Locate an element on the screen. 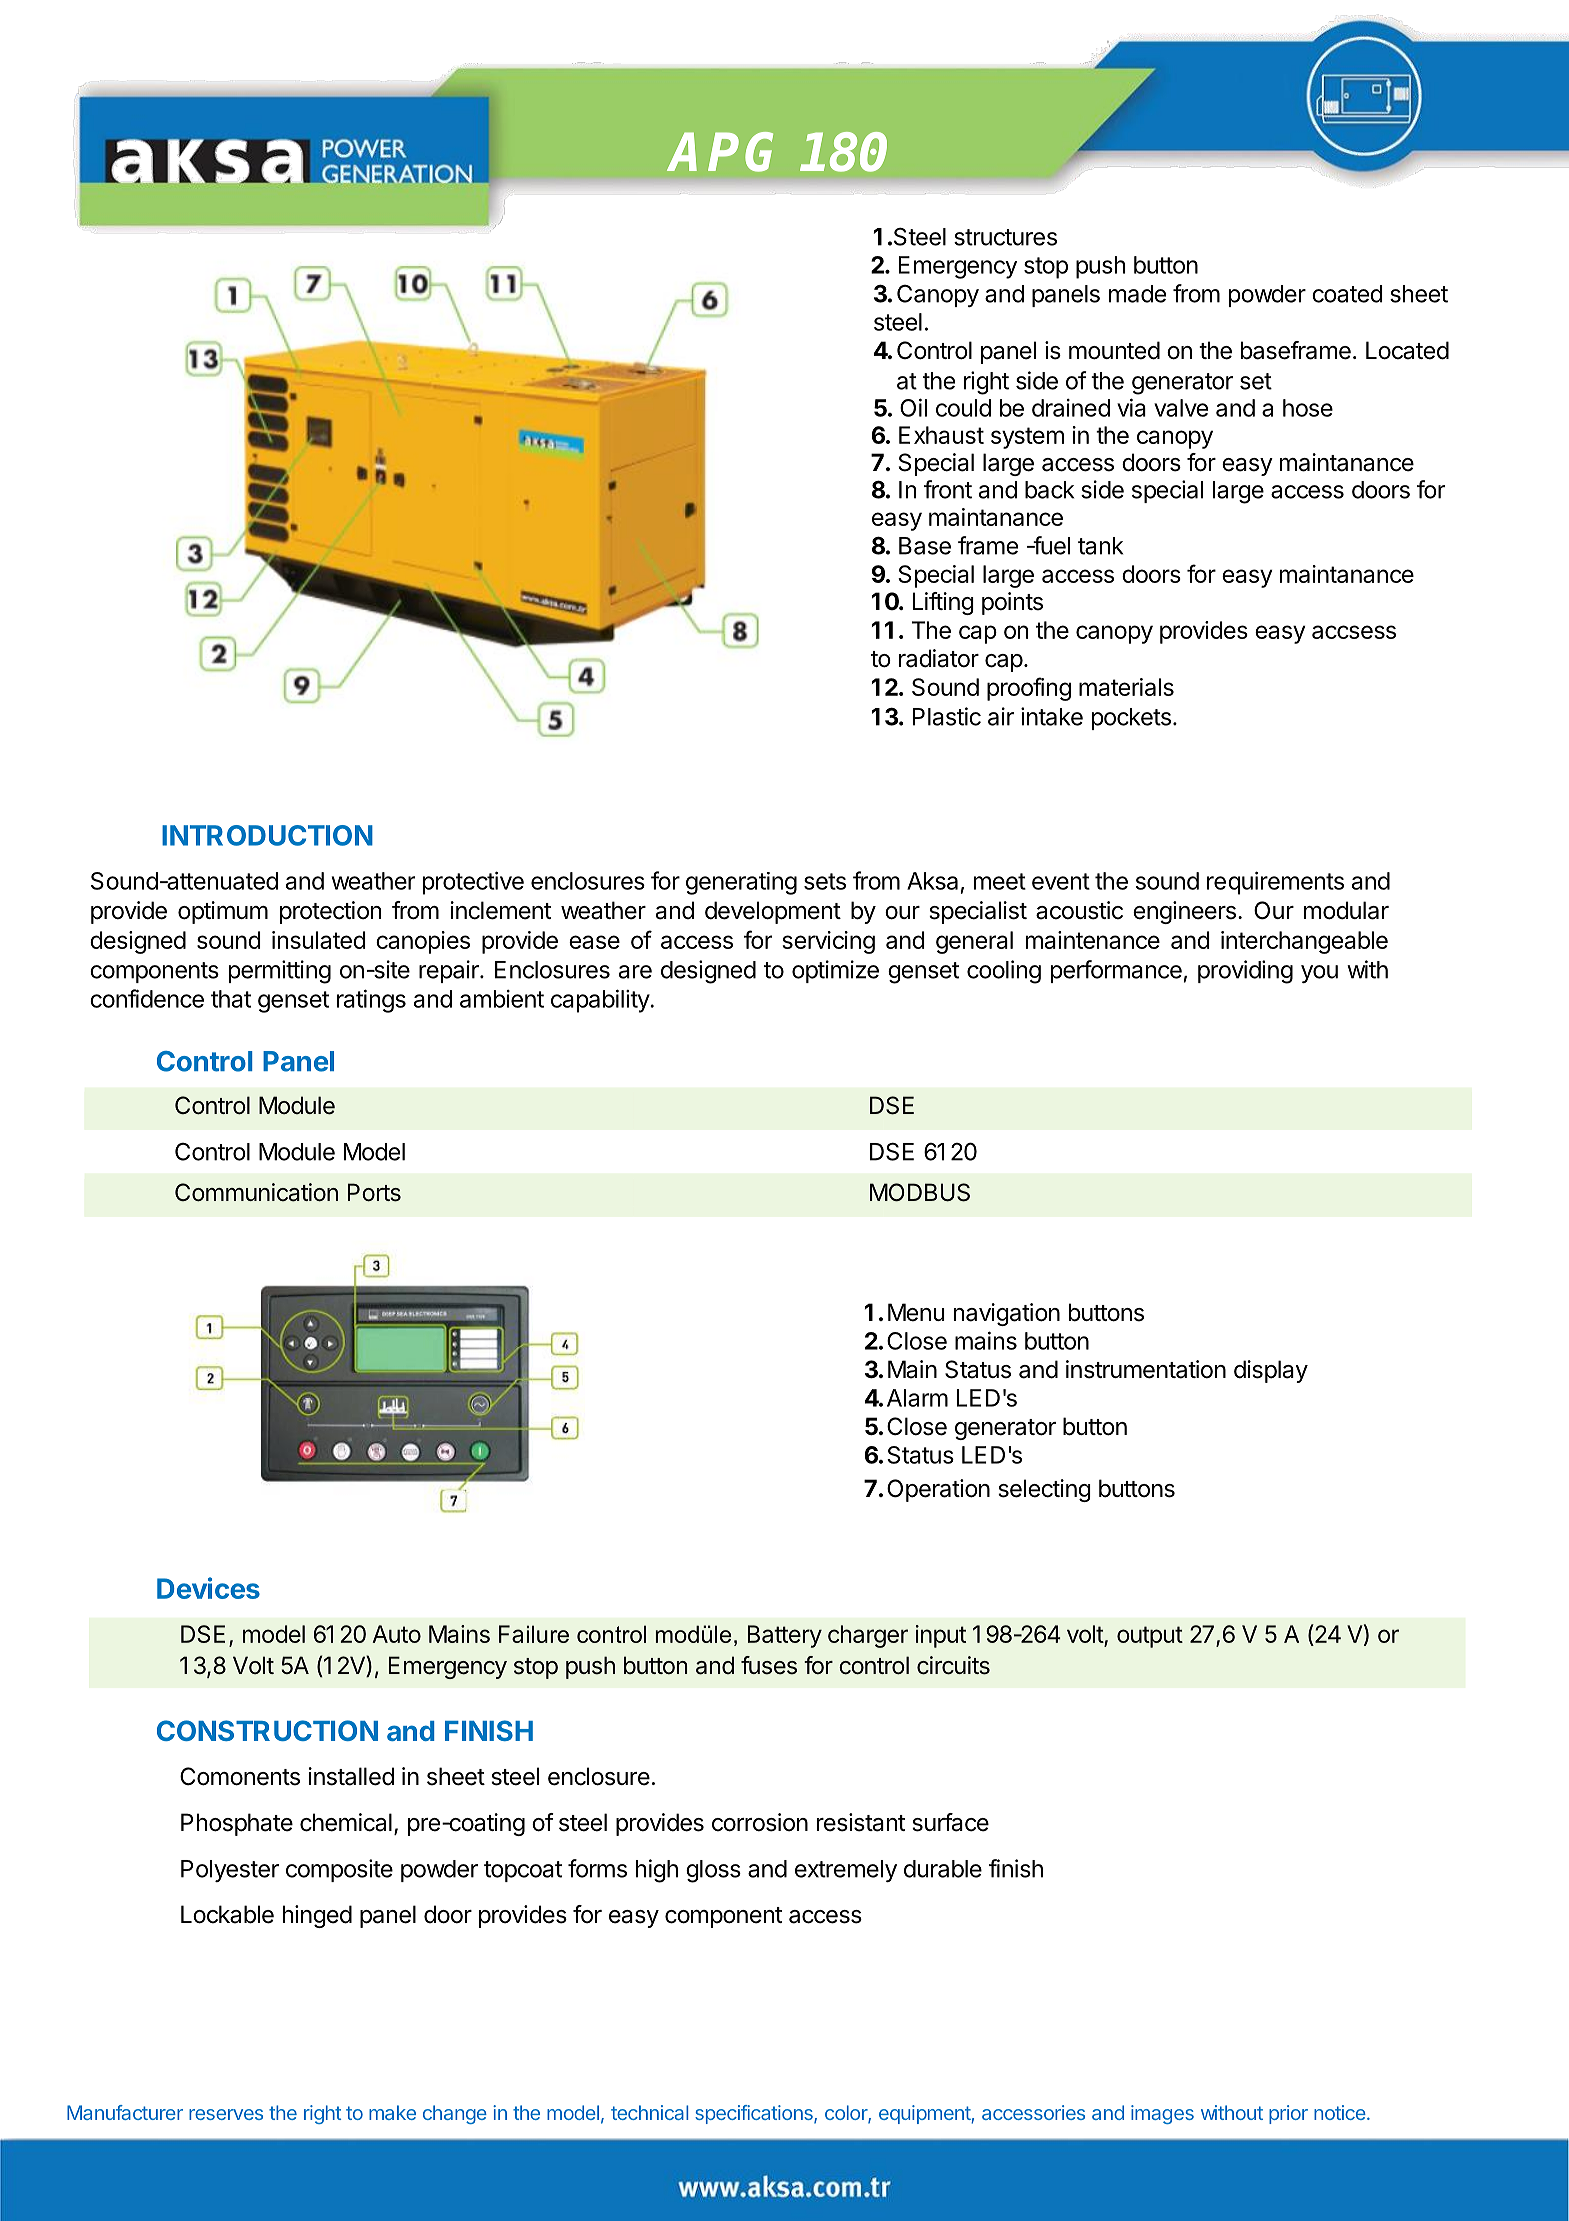 Image resolution: width=1569 pixels, height=2221 pixels. INTRODUCTION is located at coordinates (267, 835).
